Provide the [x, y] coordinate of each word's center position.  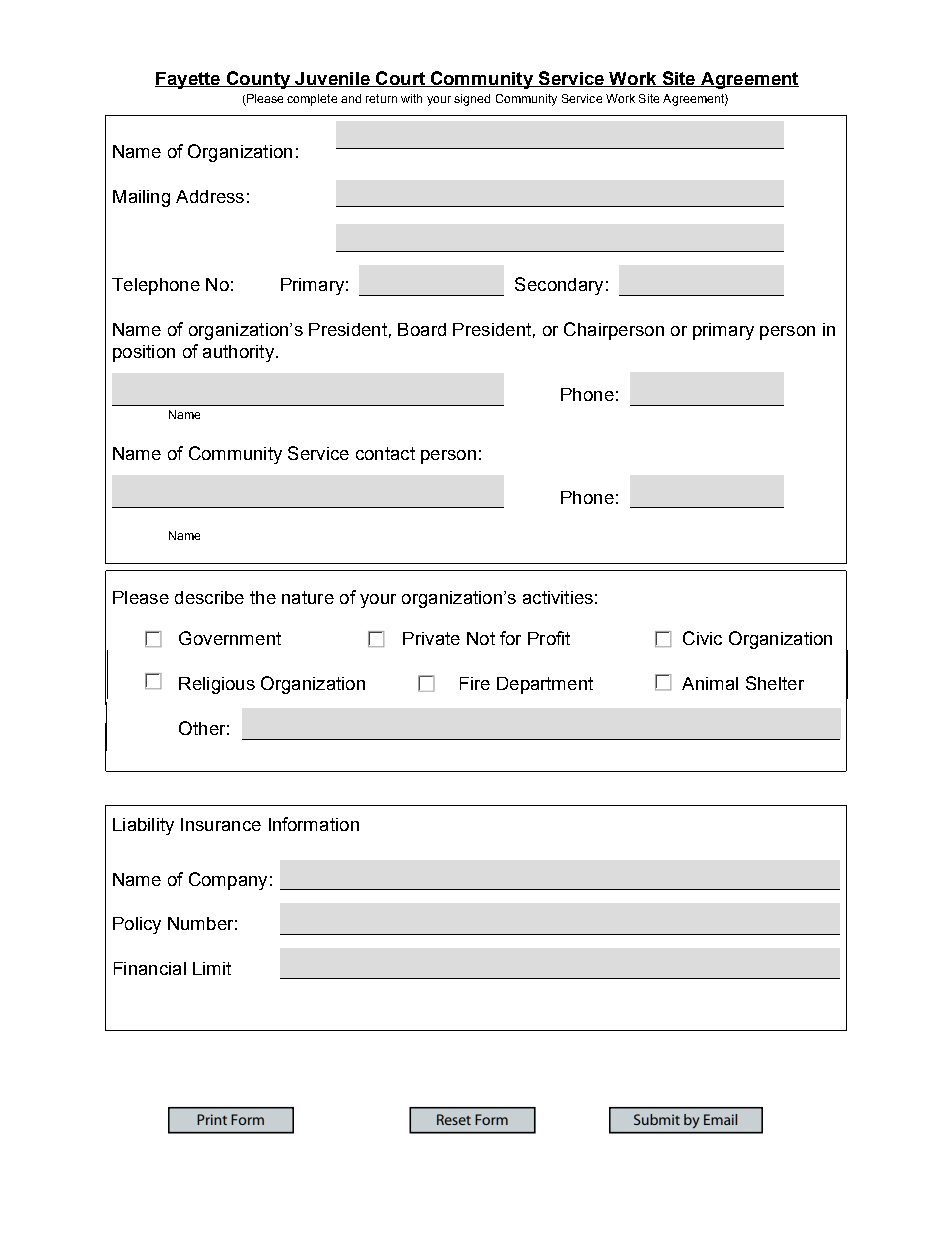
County [258, 80]
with [411, 98]
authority [238, 353]
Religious [217, 685]
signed [472, 100]
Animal [710, 683]
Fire [475, 683]
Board [422, 329]
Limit [212, 968]
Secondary [559, 286]
